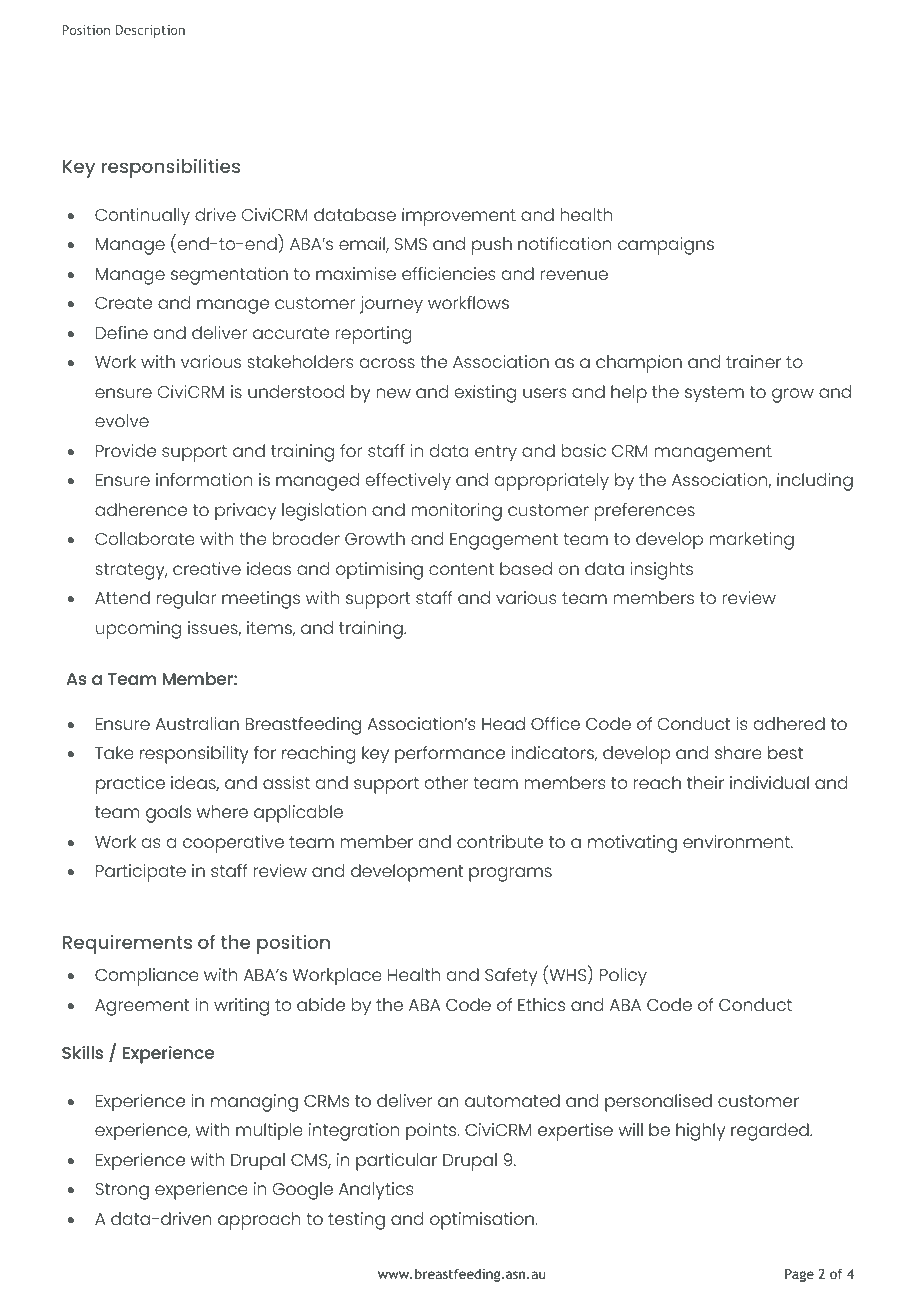  What do you see at coordinates (737, 841) in the image?
I see `environment` at bounding box center [737, 841].
